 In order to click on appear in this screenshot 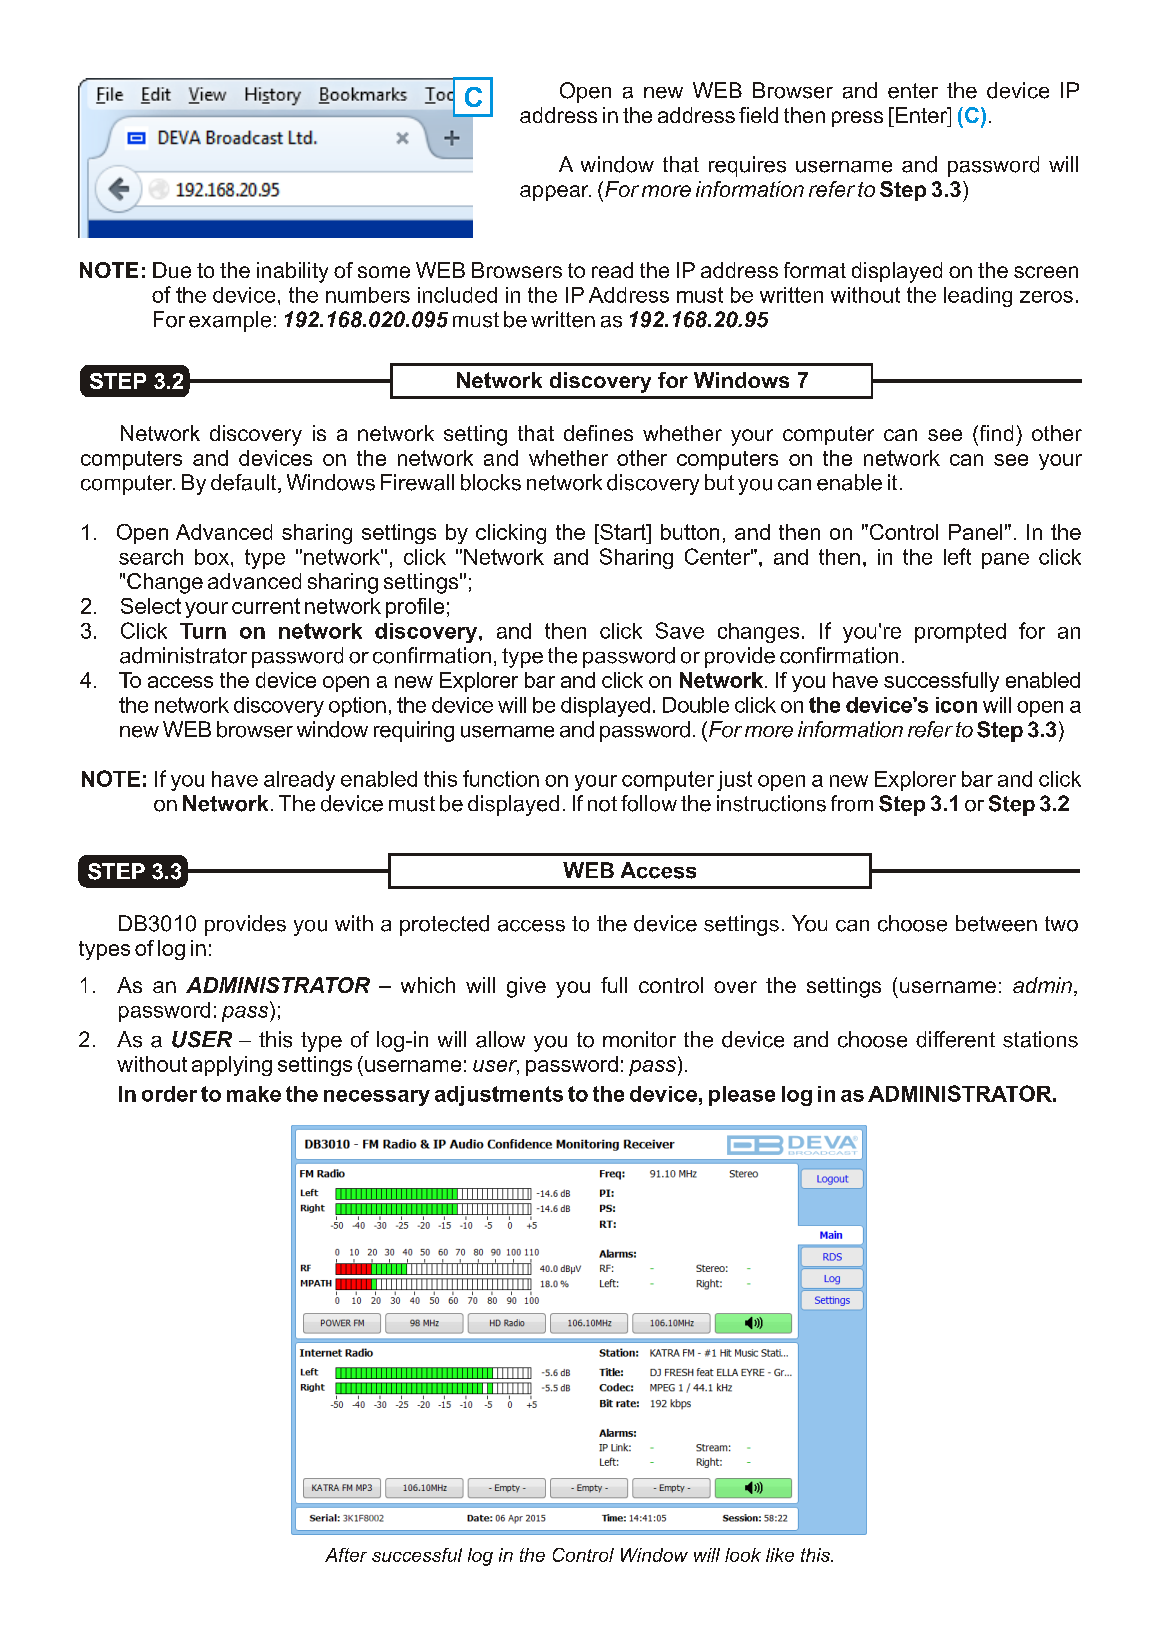, I will do `click(555, 193)`.
